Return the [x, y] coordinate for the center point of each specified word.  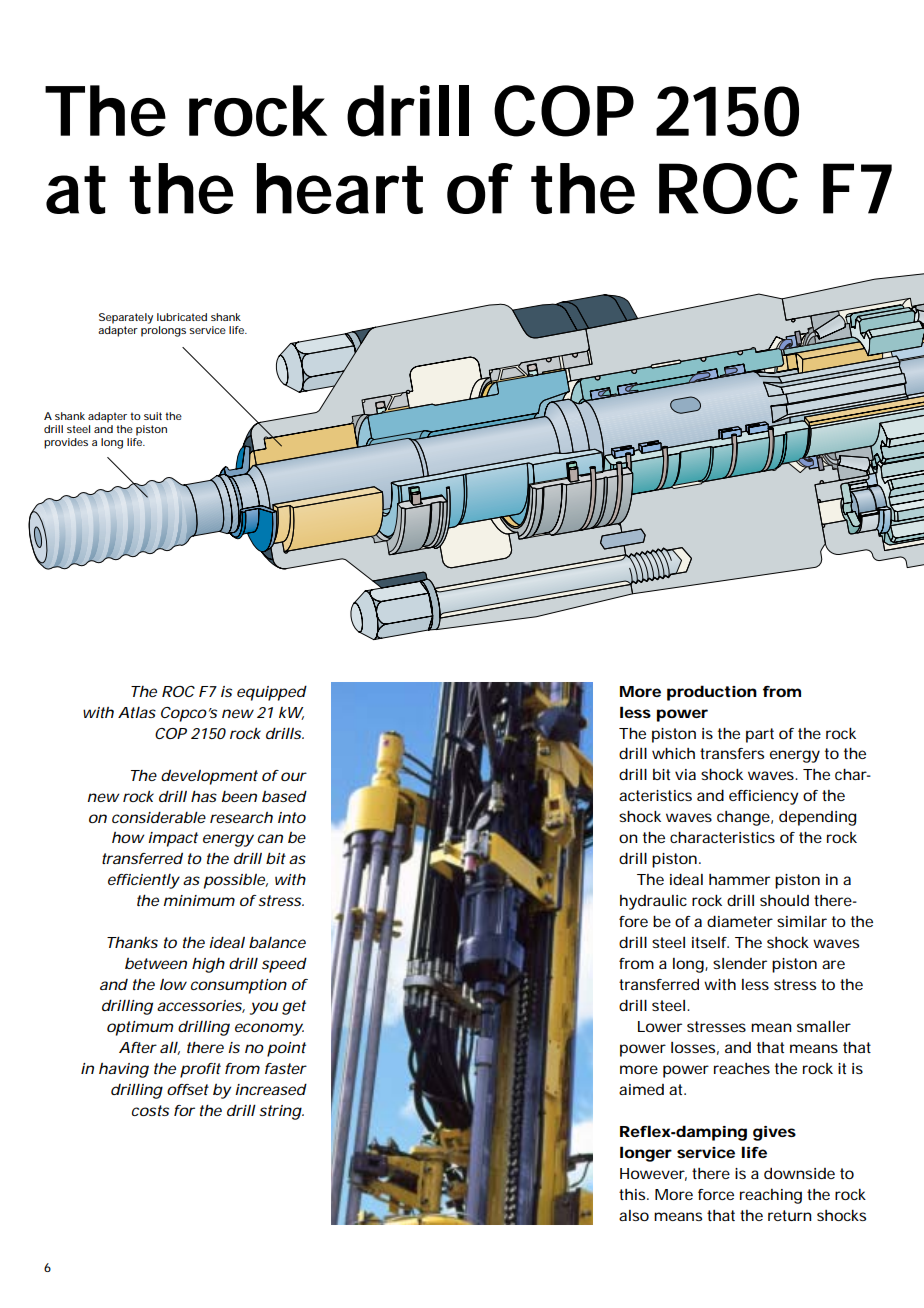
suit [153, 416]
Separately [126, 318]
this [633, 1194]
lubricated [182, 317]
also [634, 1215]
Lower [660, 1026]
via [685, 774]
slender [740, 963]
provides [66, 443]
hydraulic [653, 902]
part [760, 735]
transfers [732, 753]
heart [340, 188]
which [673, 753]
